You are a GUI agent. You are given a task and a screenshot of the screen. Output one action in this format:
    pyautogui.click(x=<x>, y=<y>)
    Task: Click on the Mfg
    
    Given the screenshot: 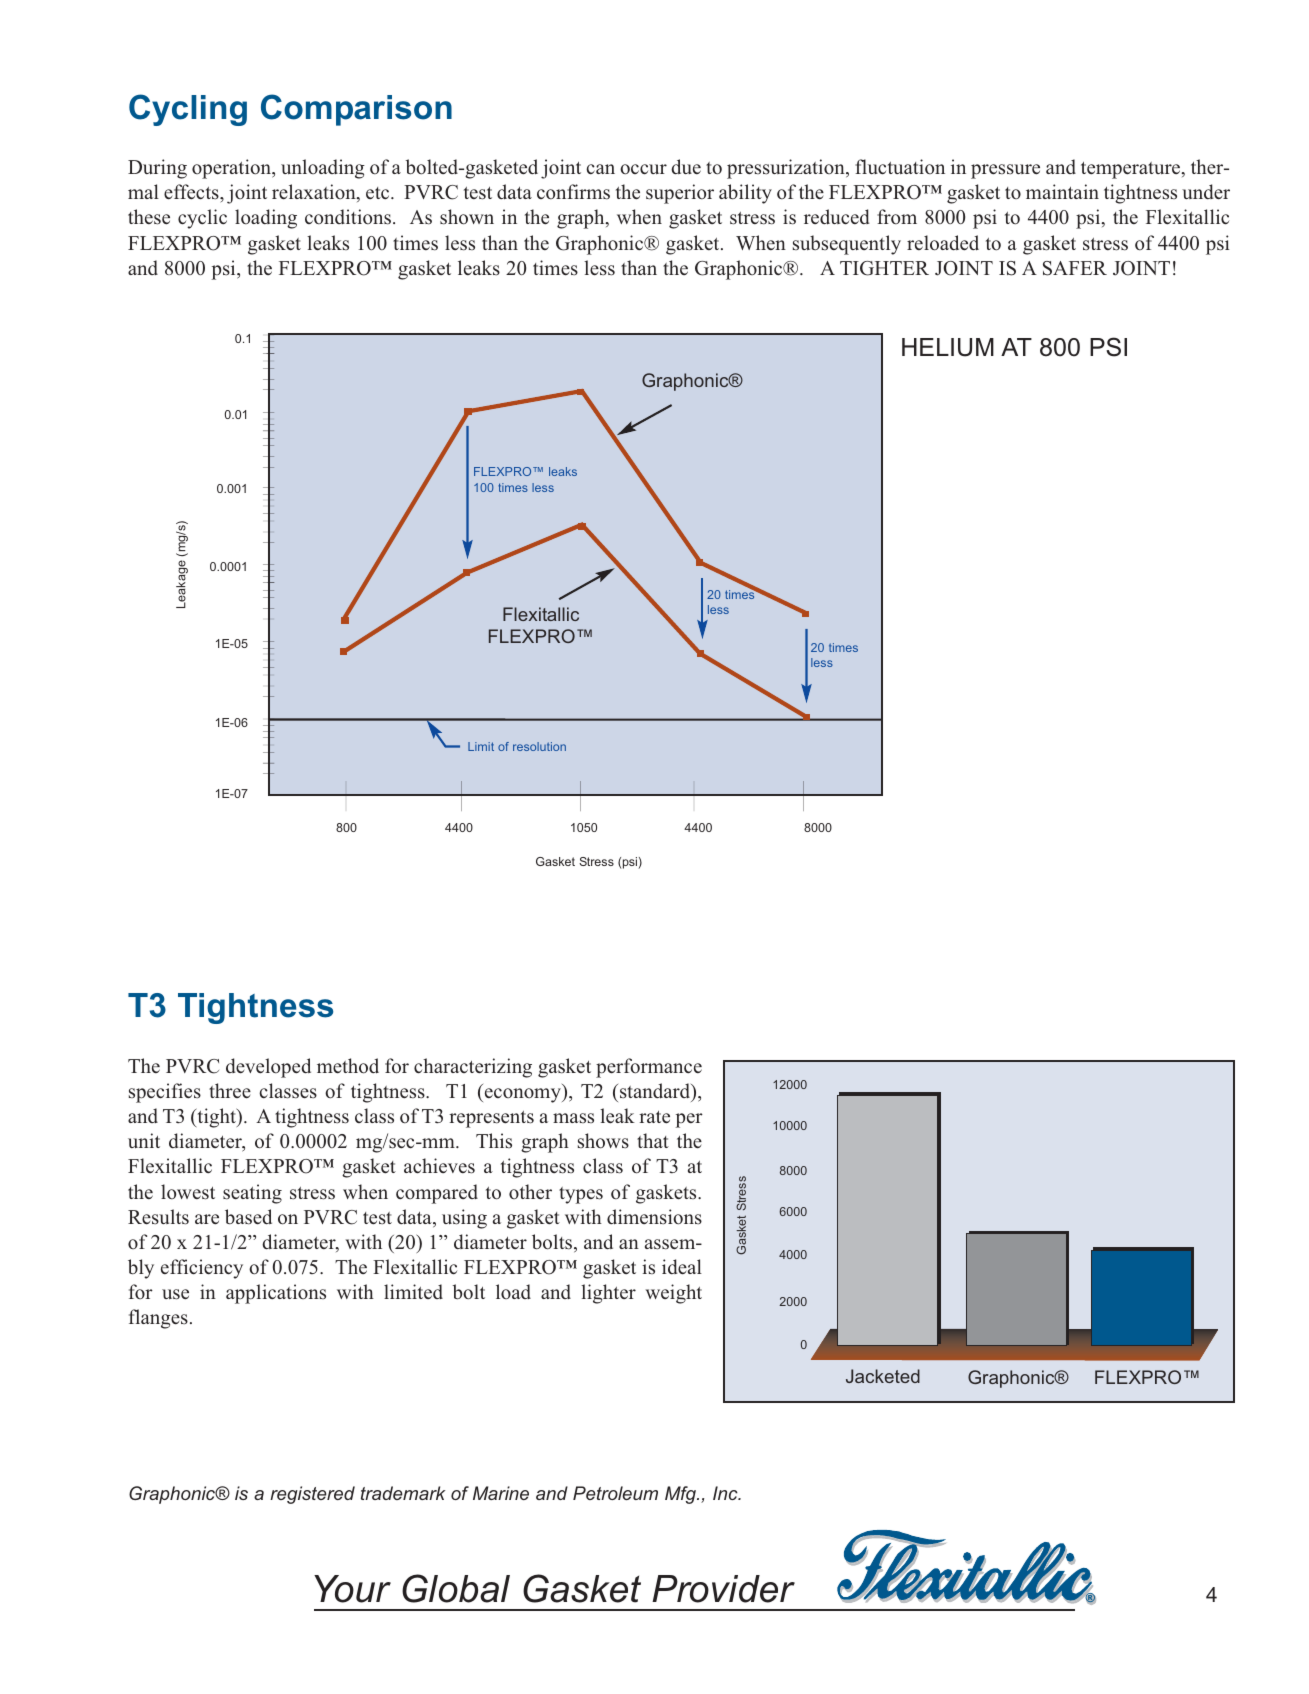 What is the action you would take?
    pyautogui.click(x=681, y=1495)
